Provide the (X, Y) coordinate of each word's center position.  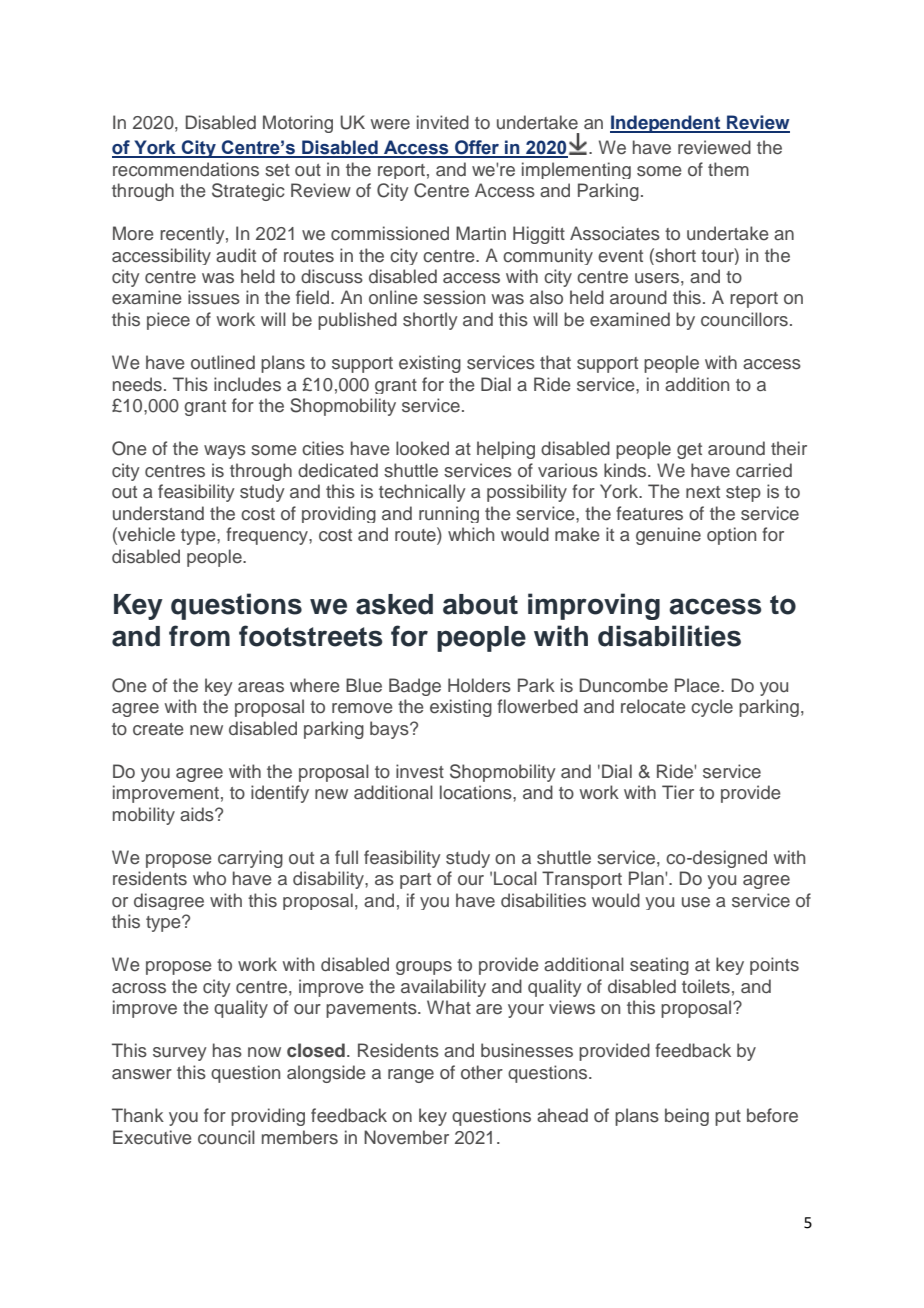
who (209, 878)
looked (422, 448)
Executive (152, 1137)
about (480, 604)
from (199, 636)
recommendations (186, 169)
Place (698, 685)
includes (247, 384)
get (689, 451)
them (728, 169)
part (415, 881)
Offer (477, 148)
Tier (678, 792)
